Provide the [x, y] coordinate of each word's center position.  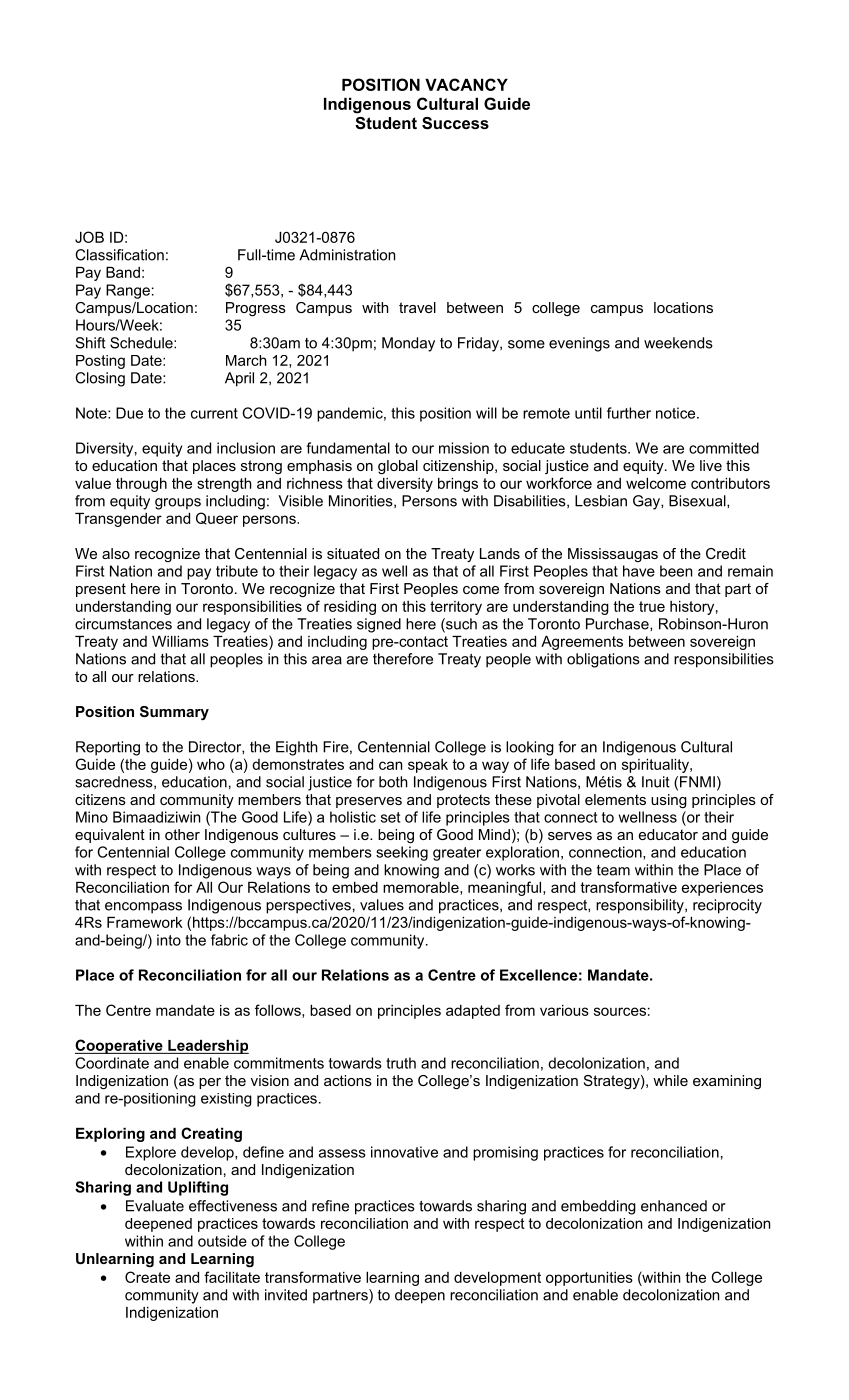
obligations [603, 660]
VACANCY [466, 84]
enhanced [674, 1206]
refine [330, 1206]
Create [147, 1277]
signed [379, 625]
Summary [174, 713]
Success [455, 123]
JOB [89, 237]
